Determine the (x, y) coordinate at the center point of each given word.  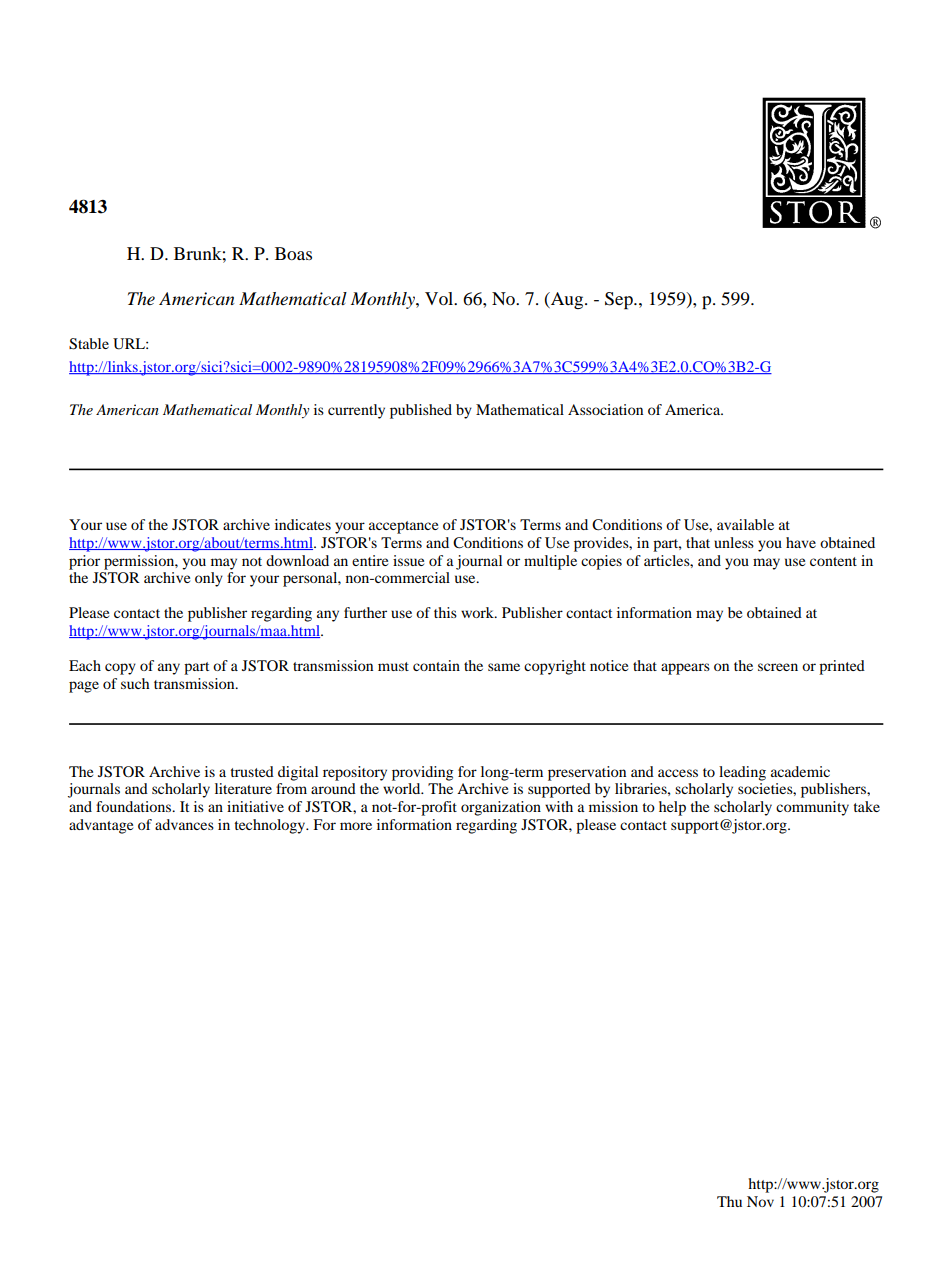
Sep (620, 301)
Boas (293, 253)
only (209, 579)
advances (184, 824)
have (801, 542)
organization (501, 808)
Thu (729, 1201)
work (478, 612)
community (812, 808)
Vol (440, 298)
